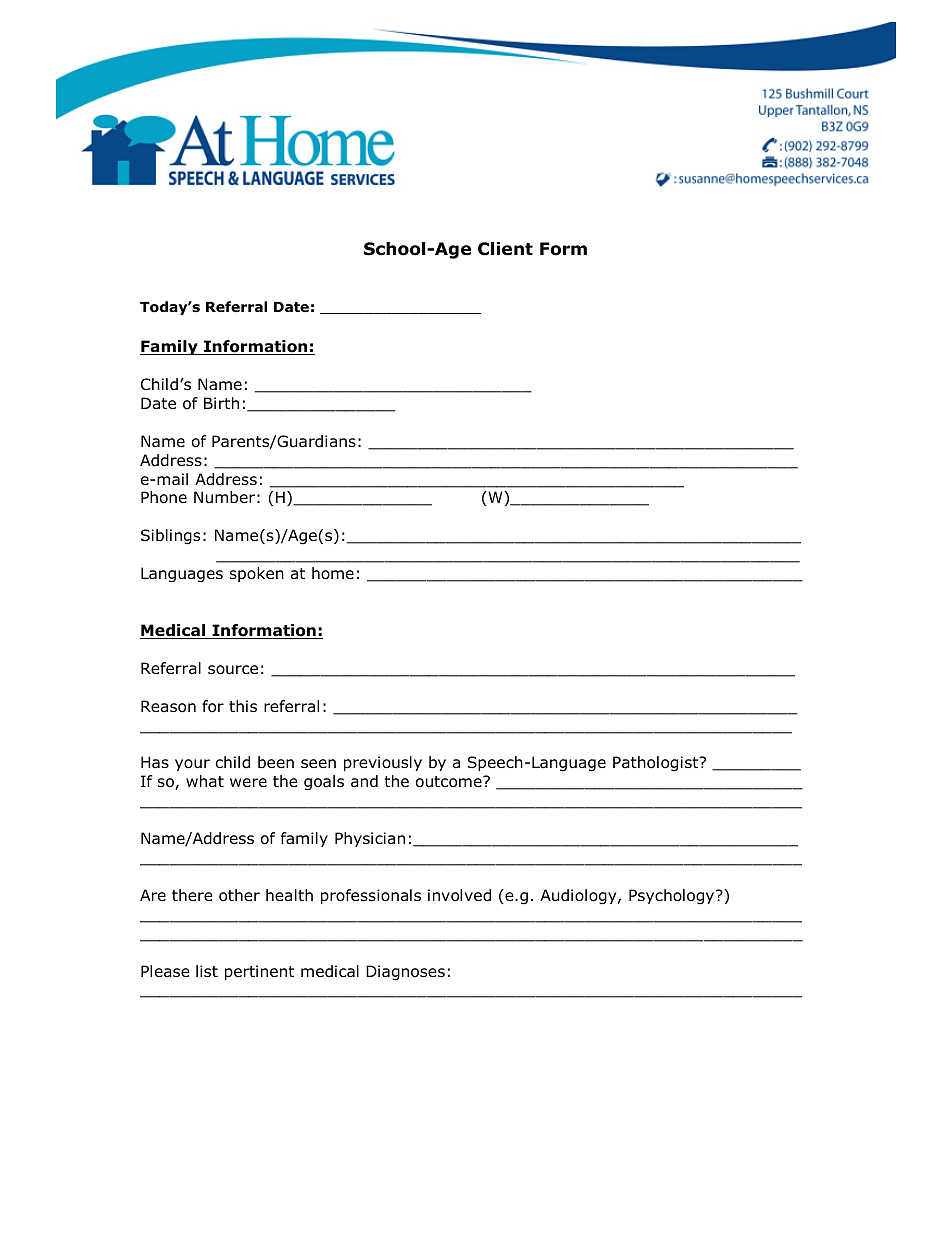  Describe the element at coordinates (505, 249) in the document. I see `Client` at that location.
